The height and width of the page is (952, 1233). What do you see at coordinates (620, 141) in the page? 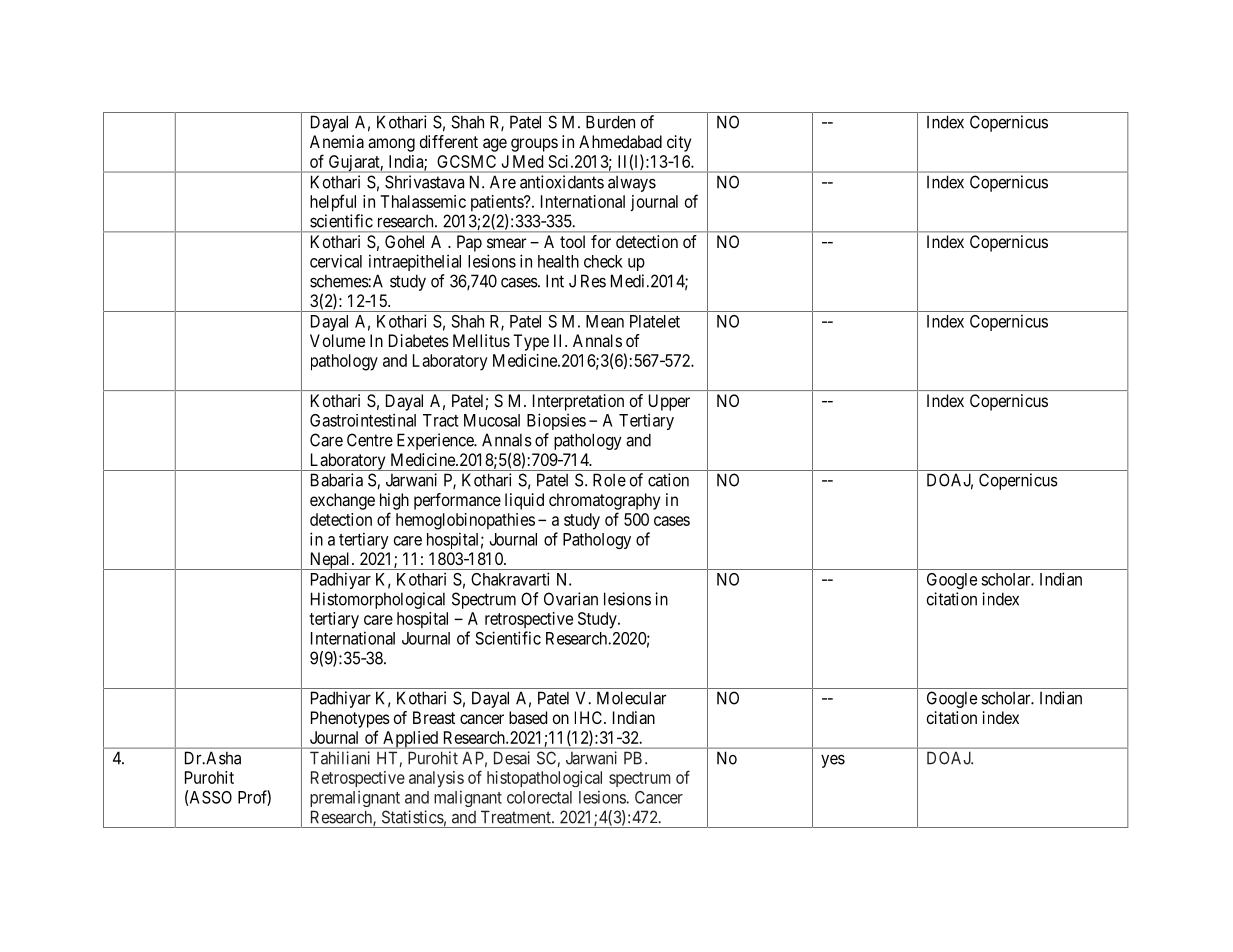
I see `Ahmedabad` at bounding box center [620, 141].
